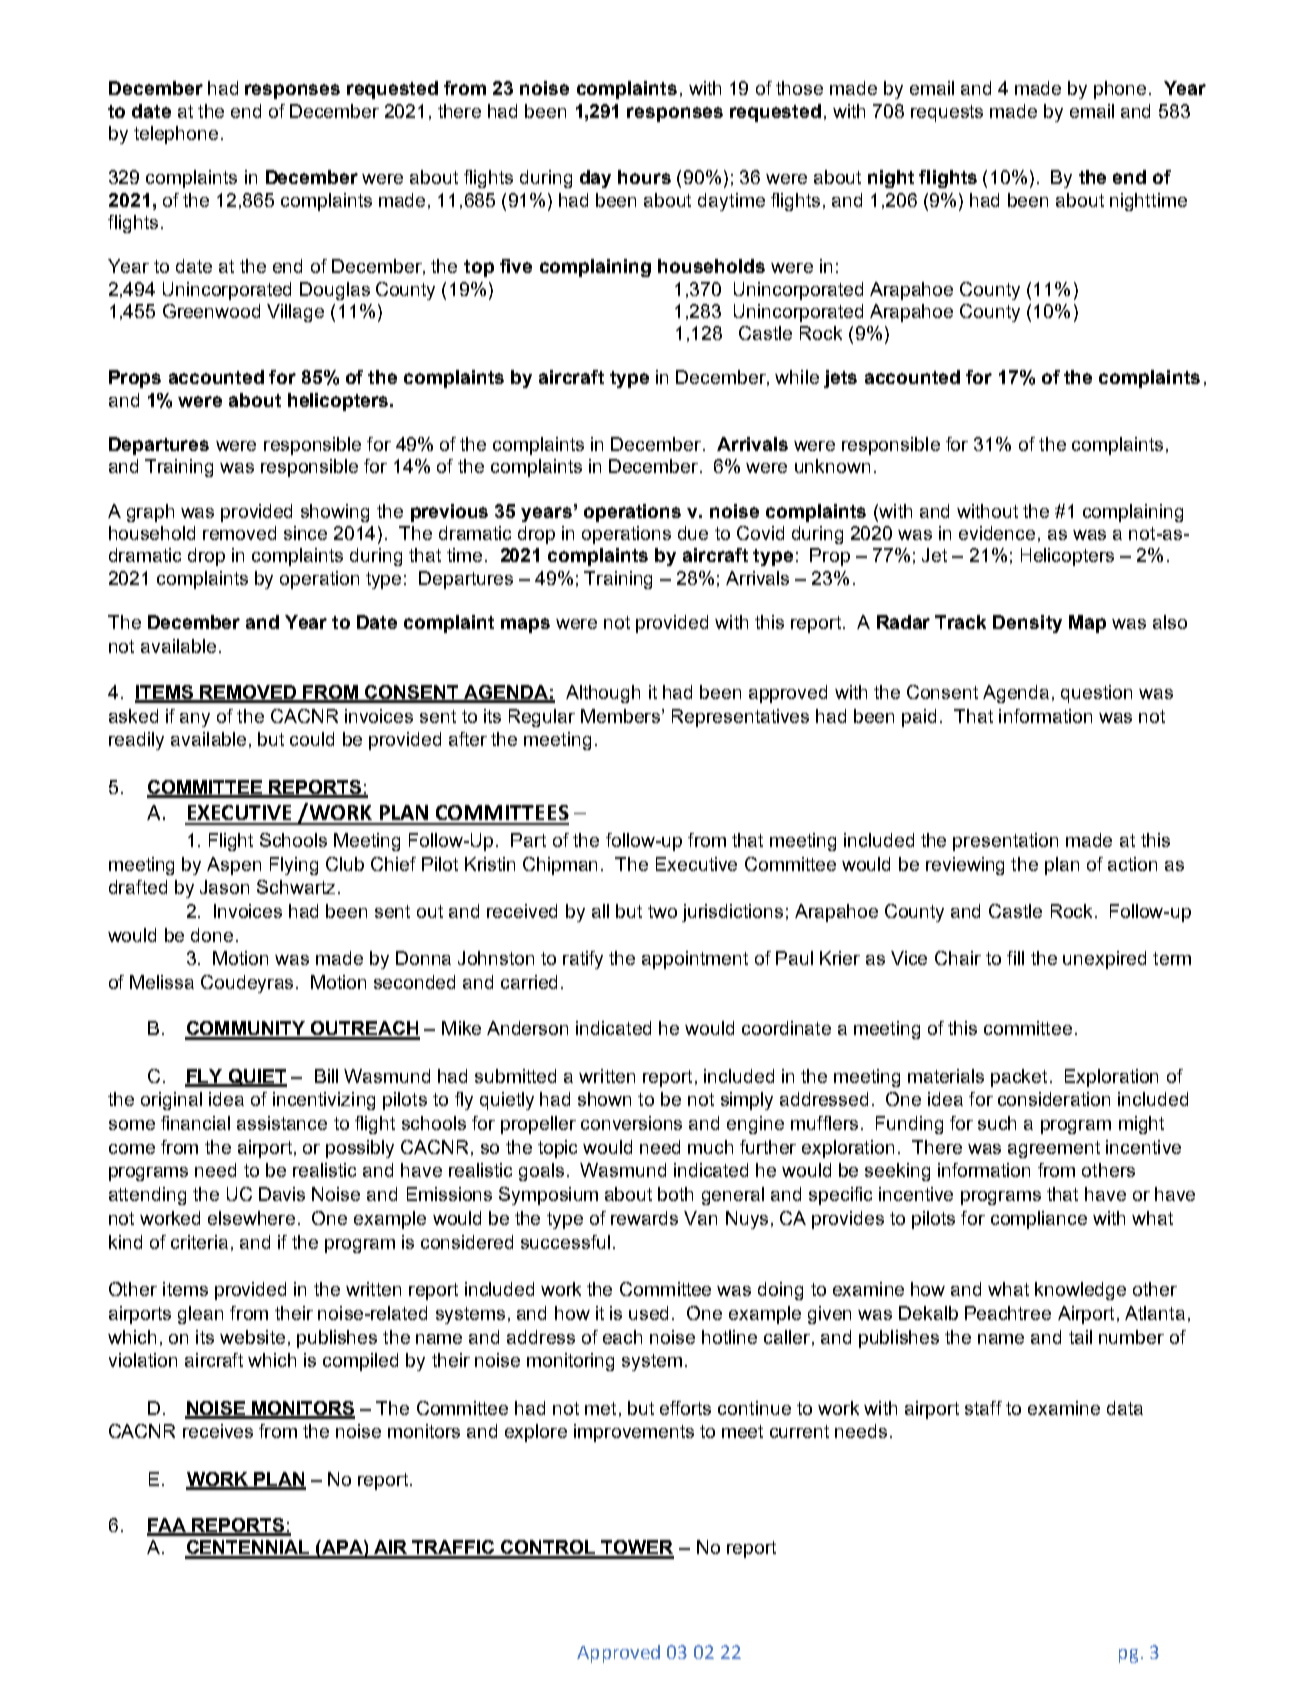 The width and height of the document is (1315, 1702). I want to click on Although, so click(603, 694).
